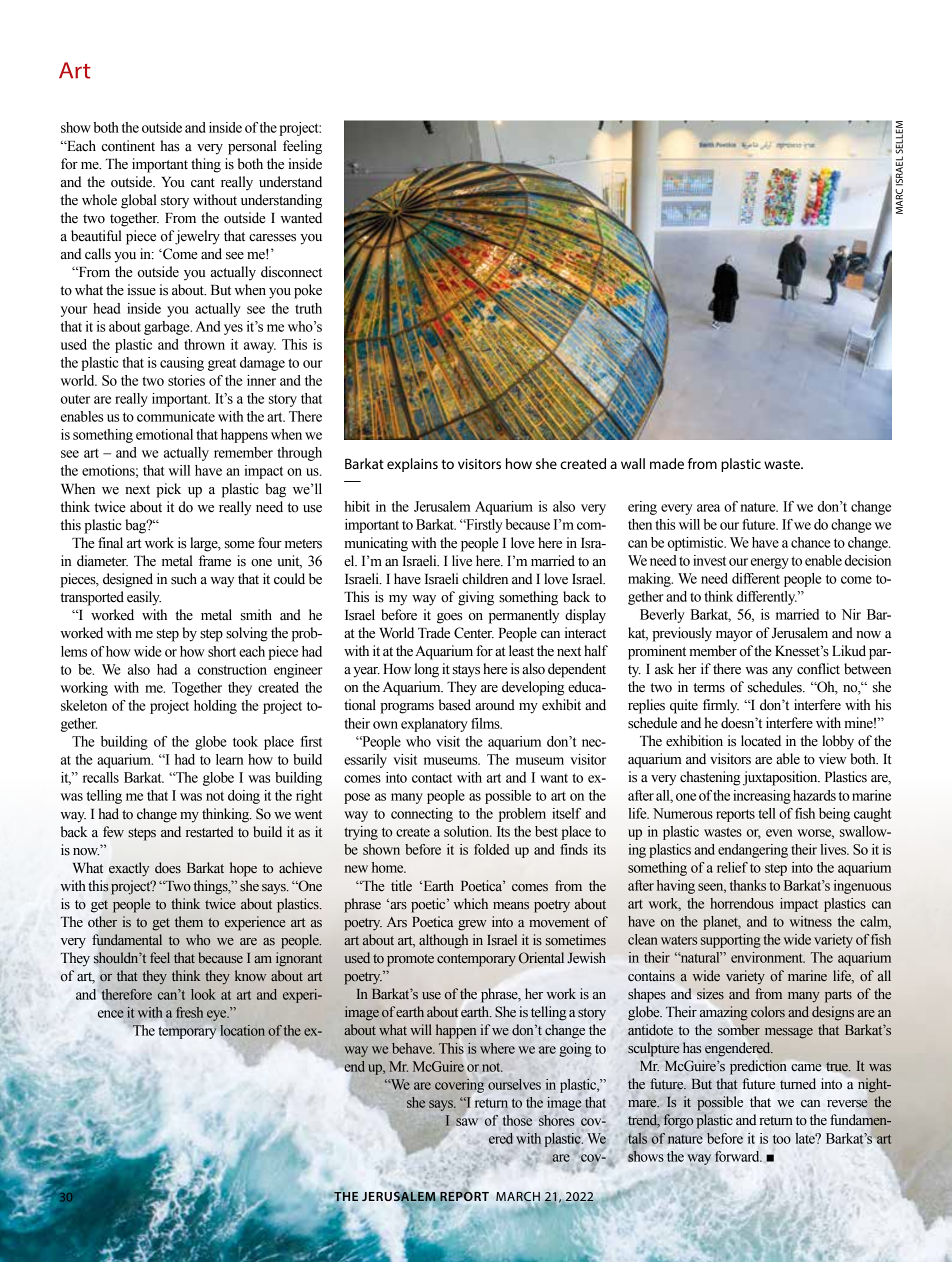  What do you see at coordinates (708, 508) in the page?
I see `area` at bounding box center [708, 508].
